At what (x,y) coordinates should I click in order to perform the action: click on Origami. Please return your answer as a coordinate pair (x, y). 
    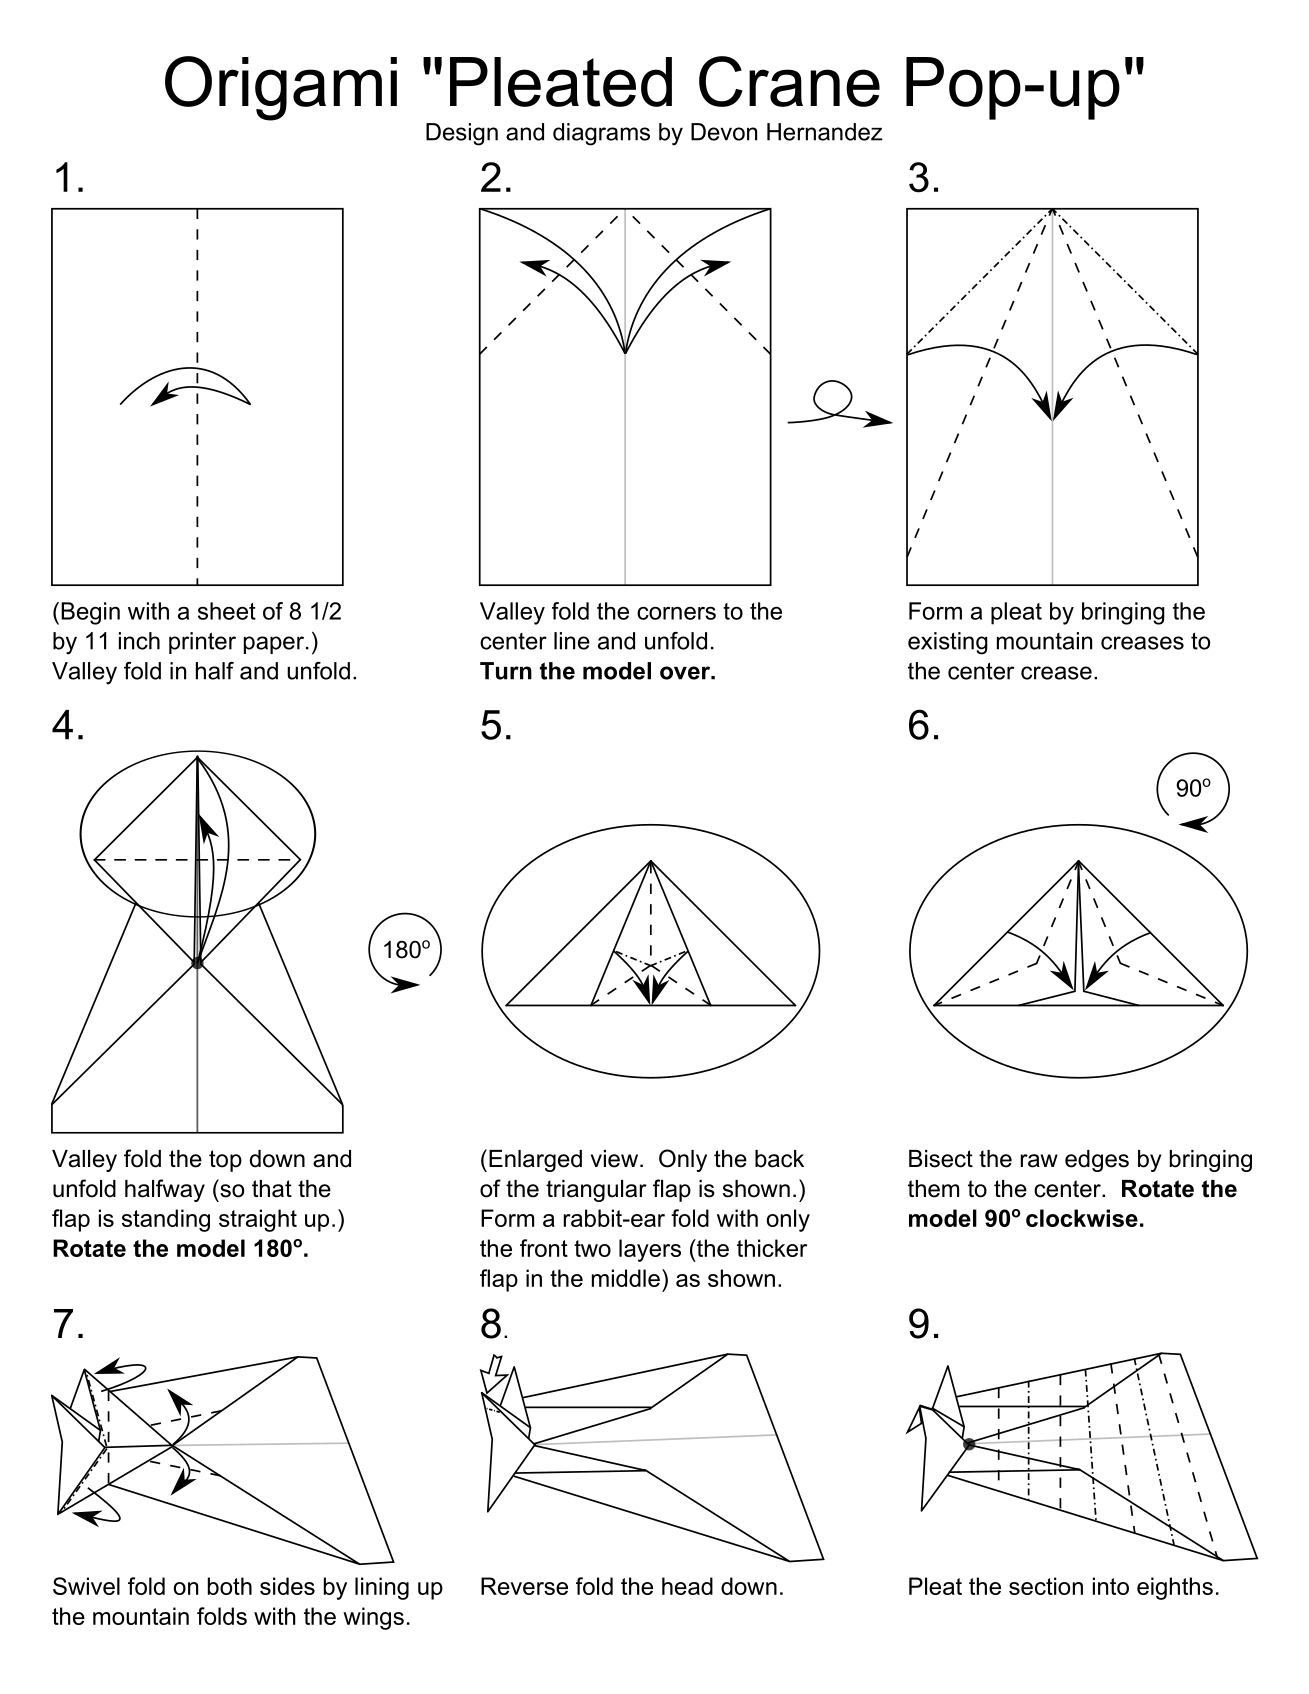
    Looking at the image, I should click on (281, 88).
